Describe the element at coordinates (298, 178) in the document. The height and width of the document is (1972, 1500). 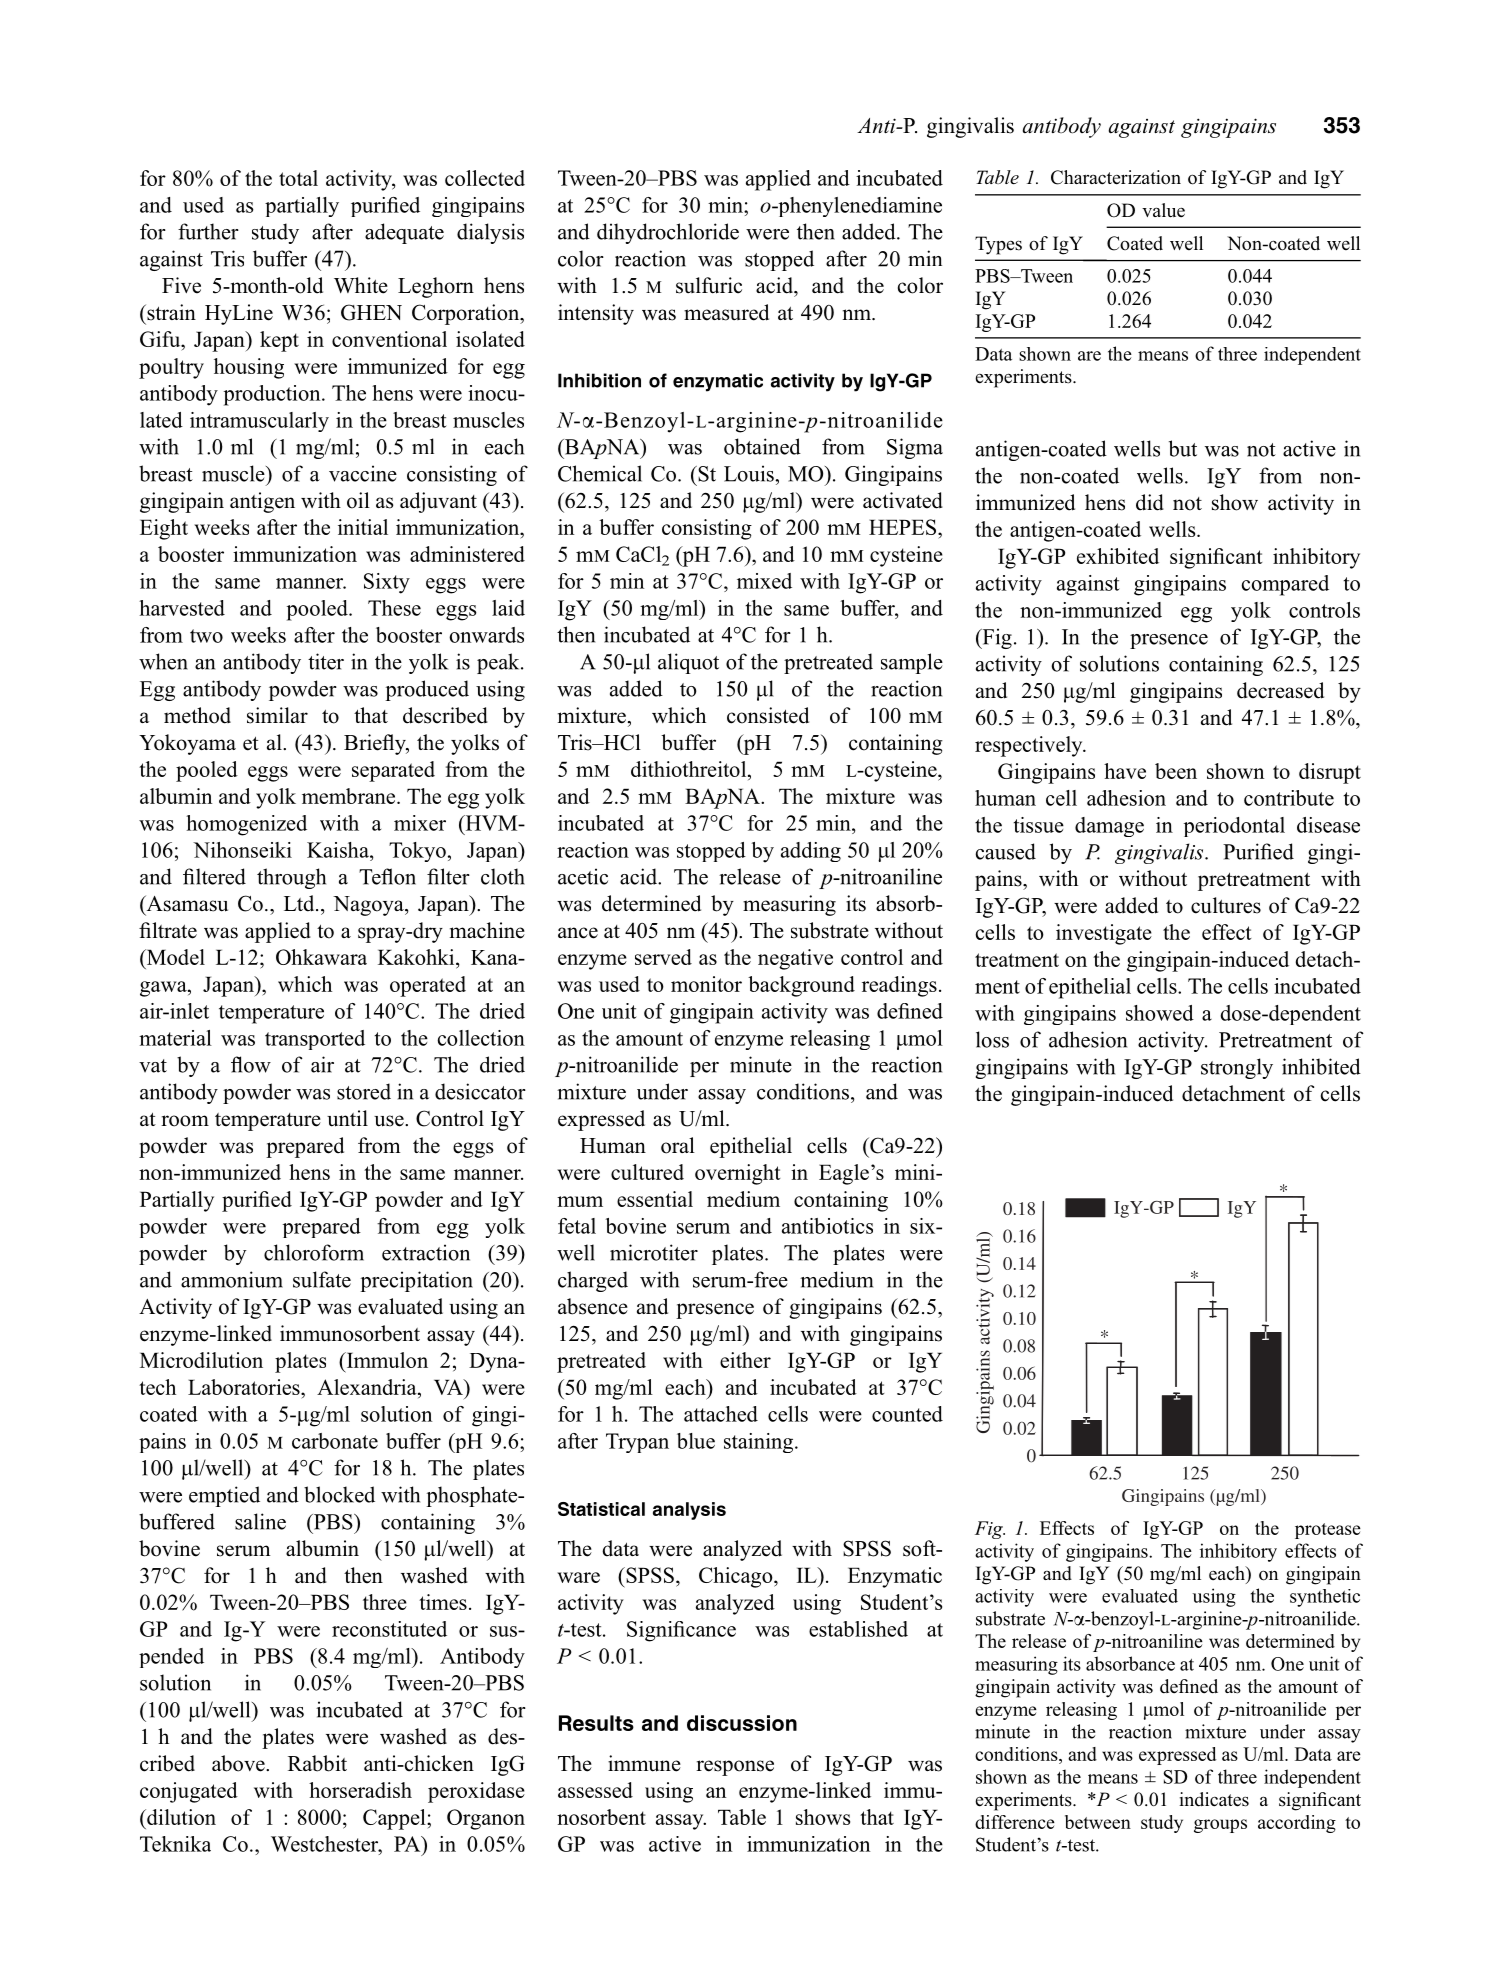
I see `total` at that location.
